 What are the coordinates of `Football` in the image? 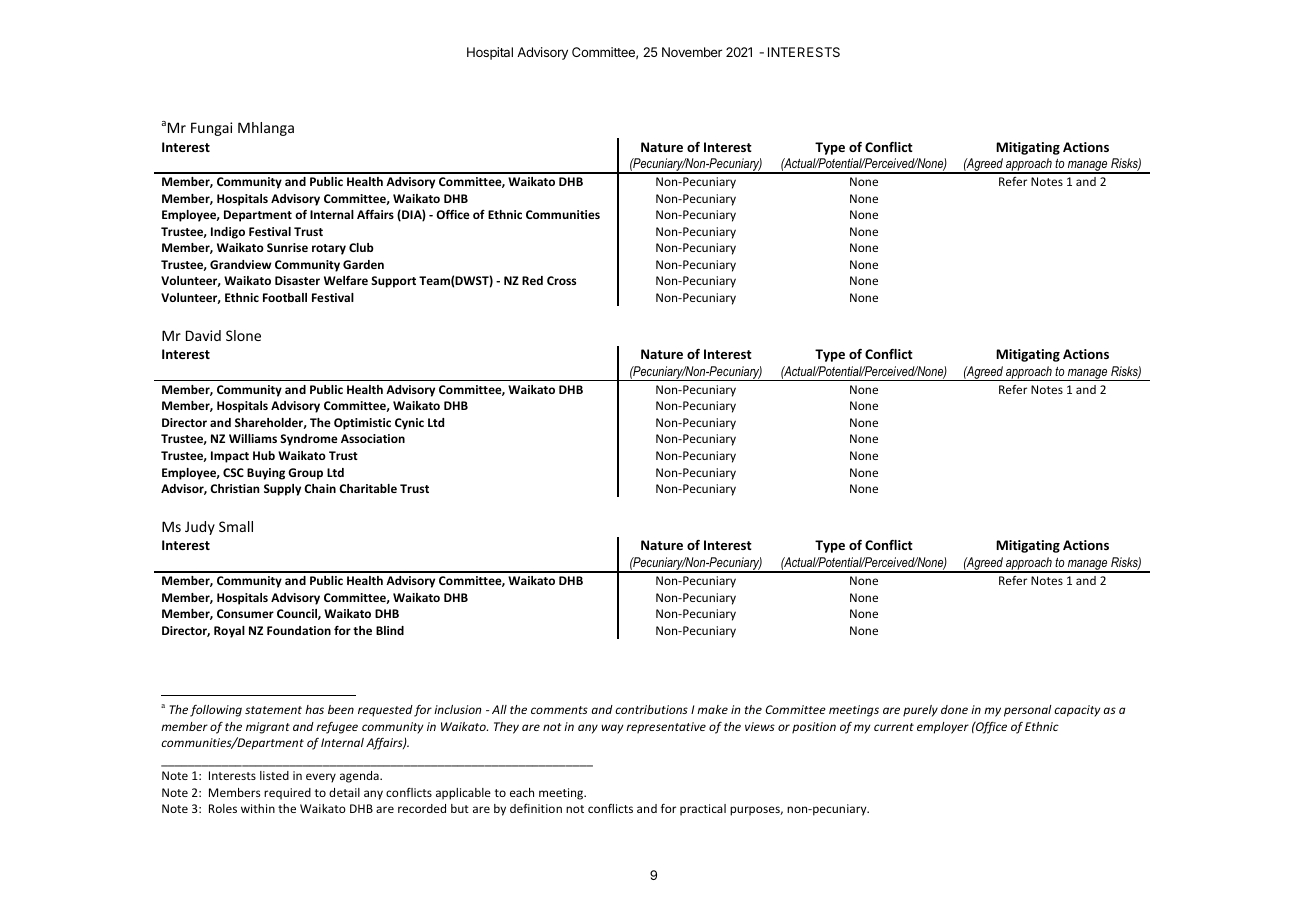 It's located at (285, 297).
